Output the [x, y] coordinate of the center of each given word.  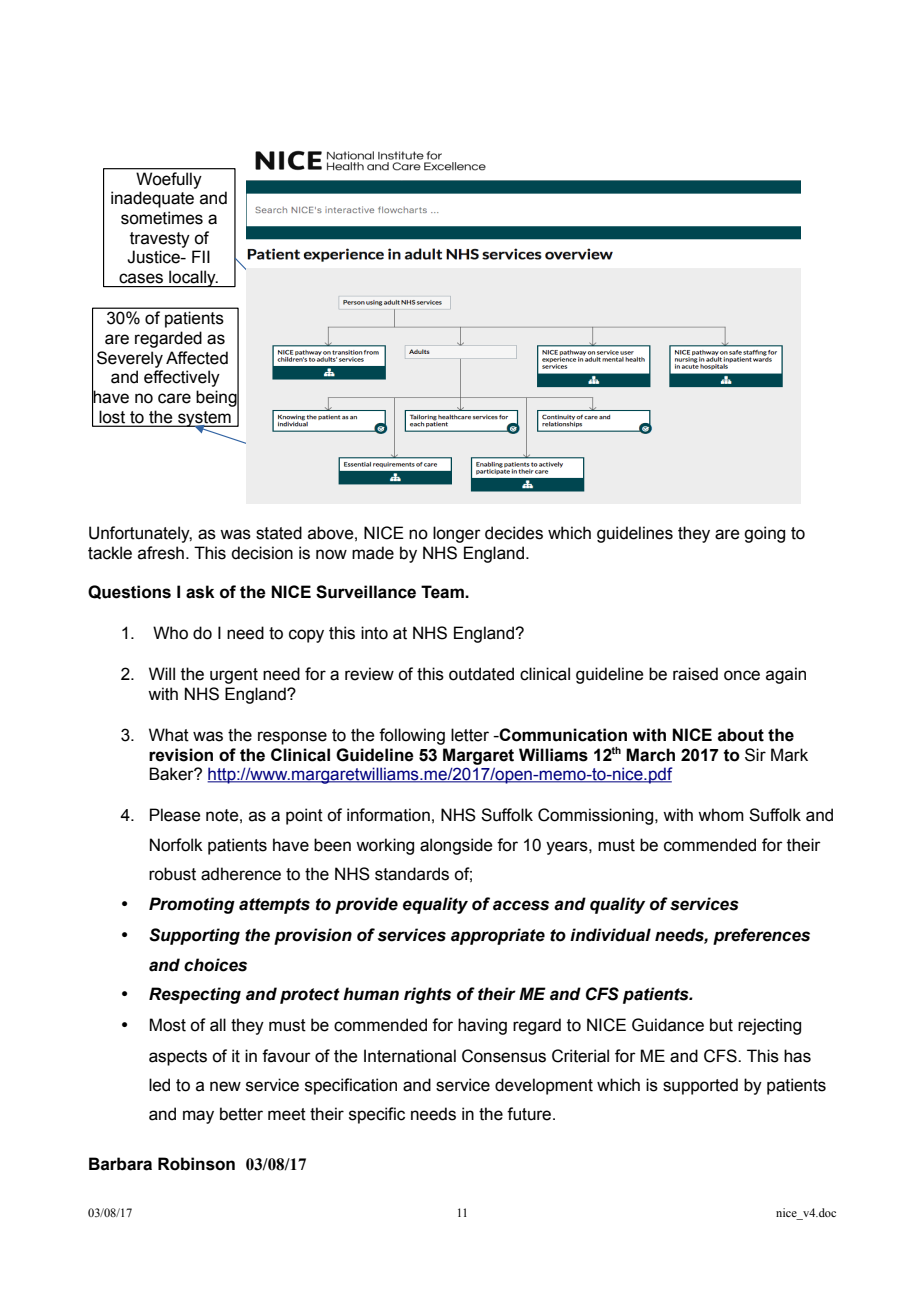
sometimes [162, 218]
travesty [160, 240]
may [198, 1117]
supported [700, 1086]
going [764, 534]
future [530, 1114]
